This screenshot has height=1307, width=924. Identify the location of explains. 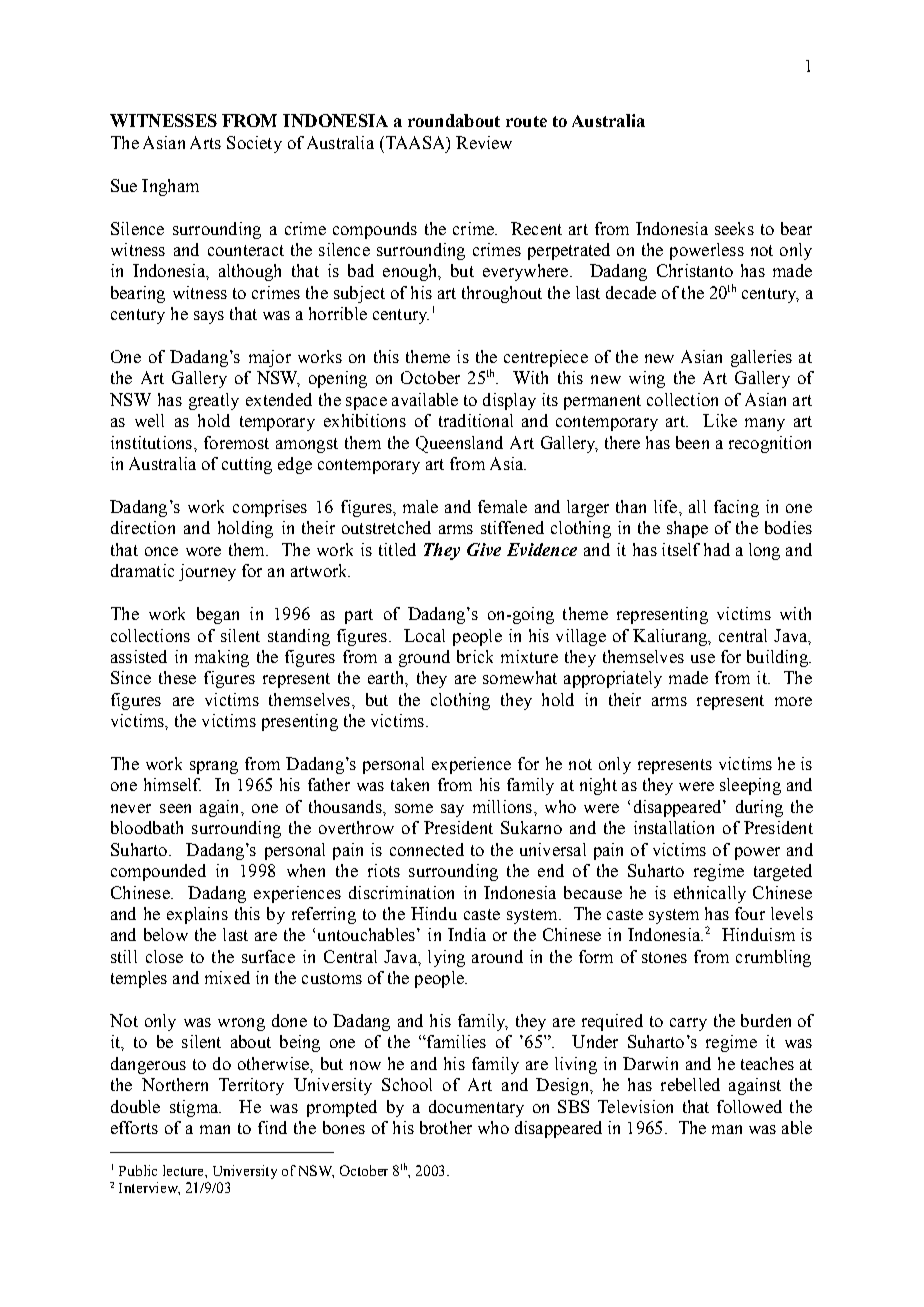
(197, 915).
